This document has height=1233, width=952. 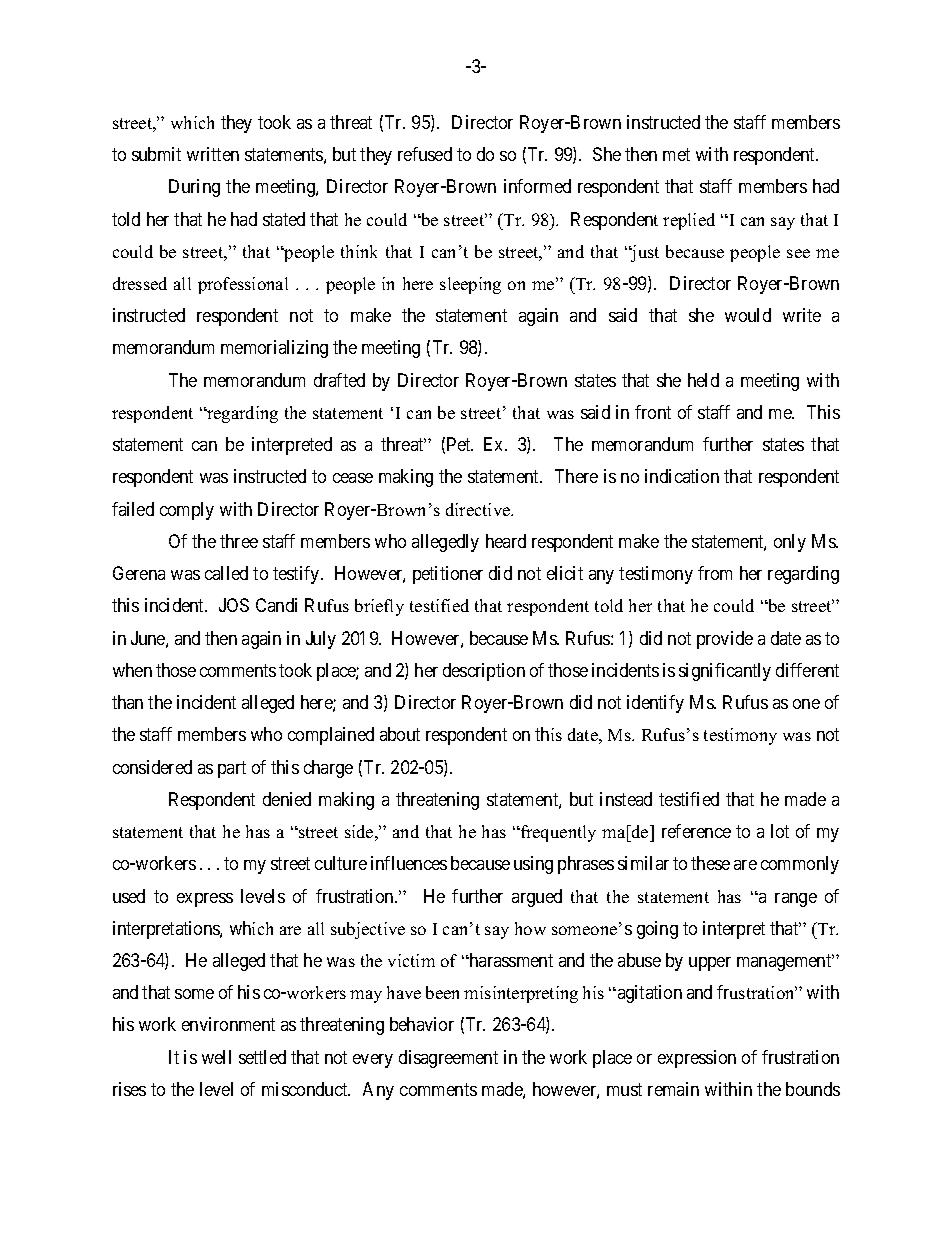 I want to click on met, so click(x=676, y=154).
